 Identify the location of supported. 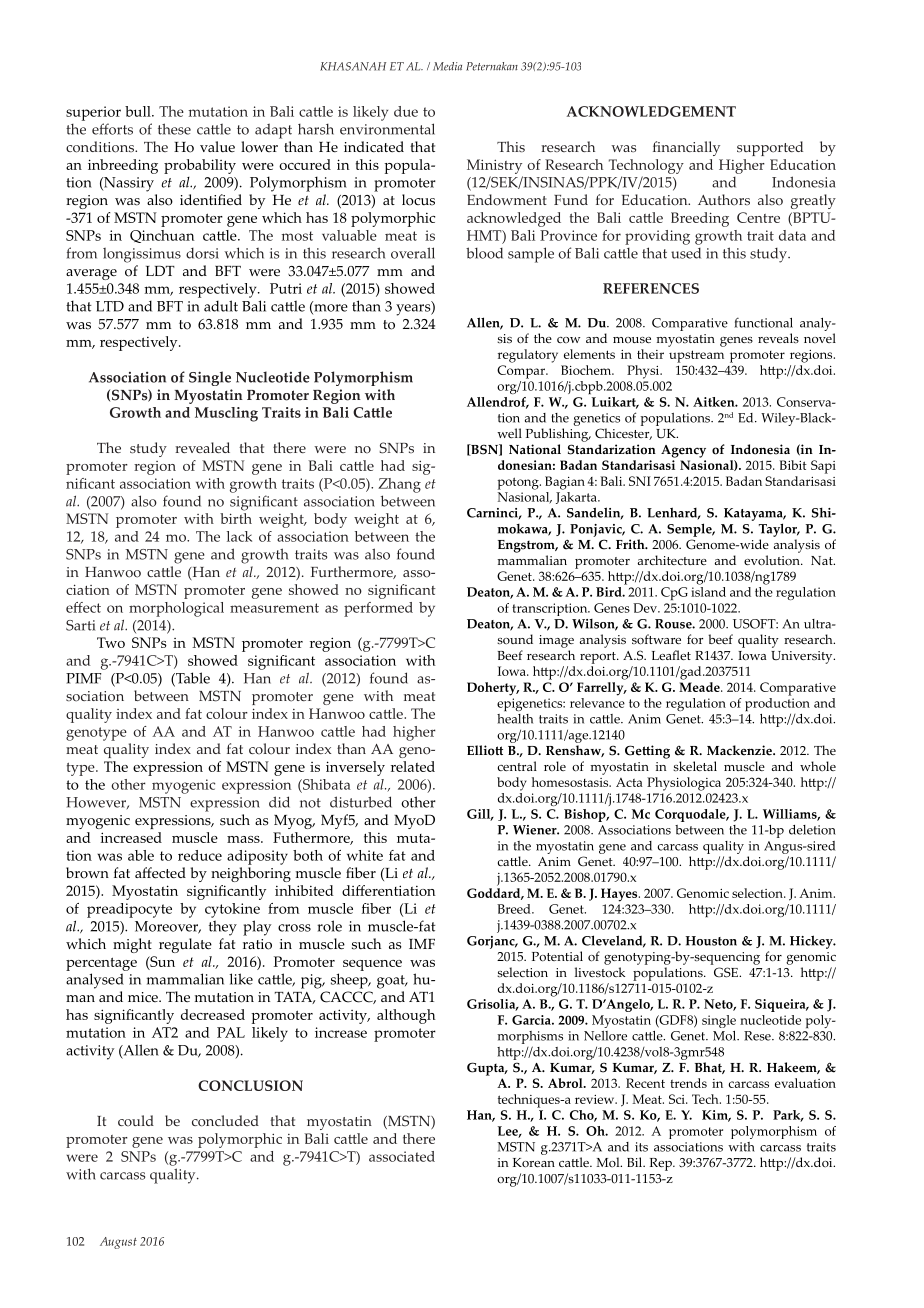
(770, 148).
